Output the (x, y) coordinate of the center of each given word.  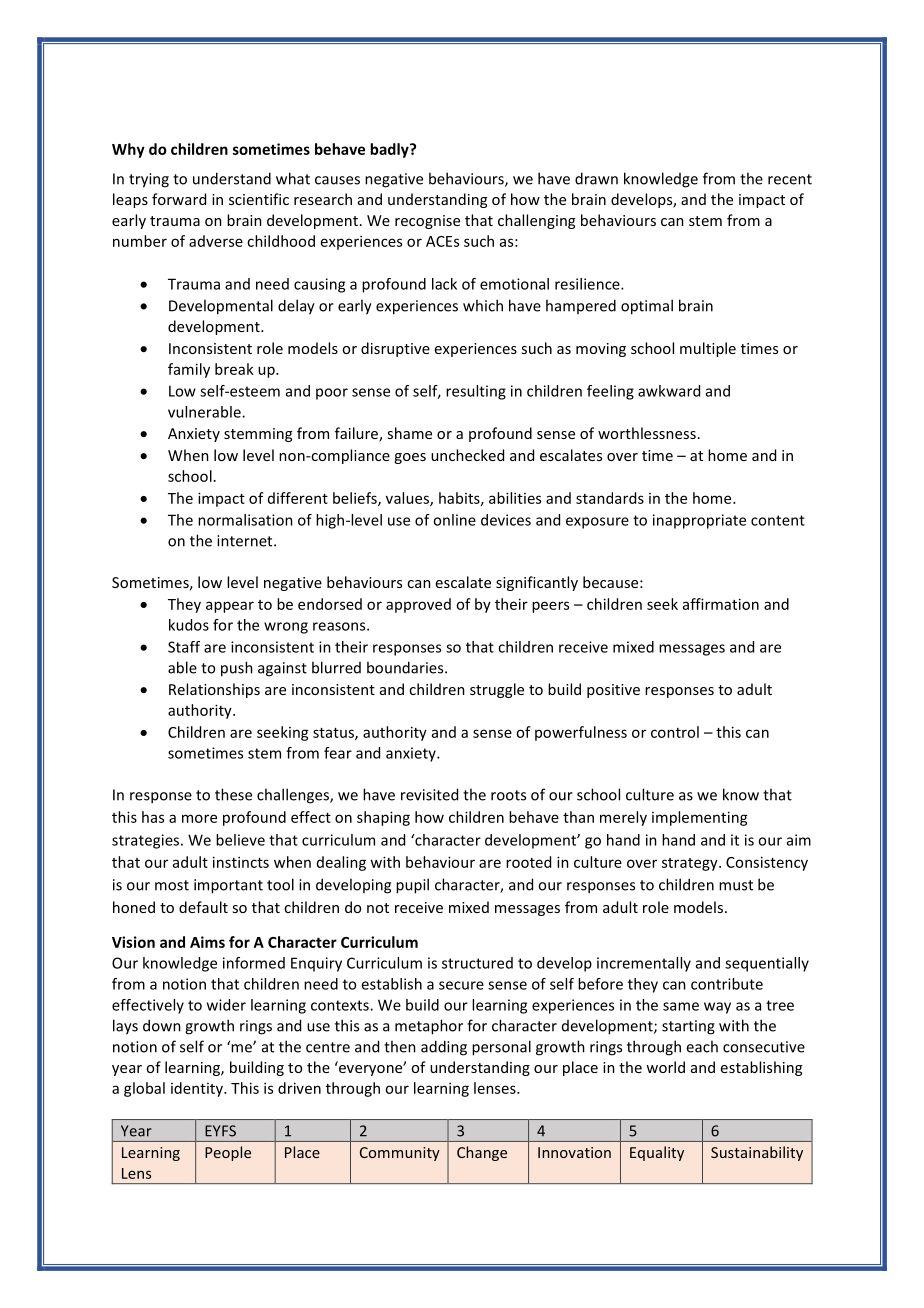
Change (482, 1153)
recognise (427, 222)
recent (790, 179)
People (228, 1153)
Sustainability (757, 1153)
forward (179, 199)
